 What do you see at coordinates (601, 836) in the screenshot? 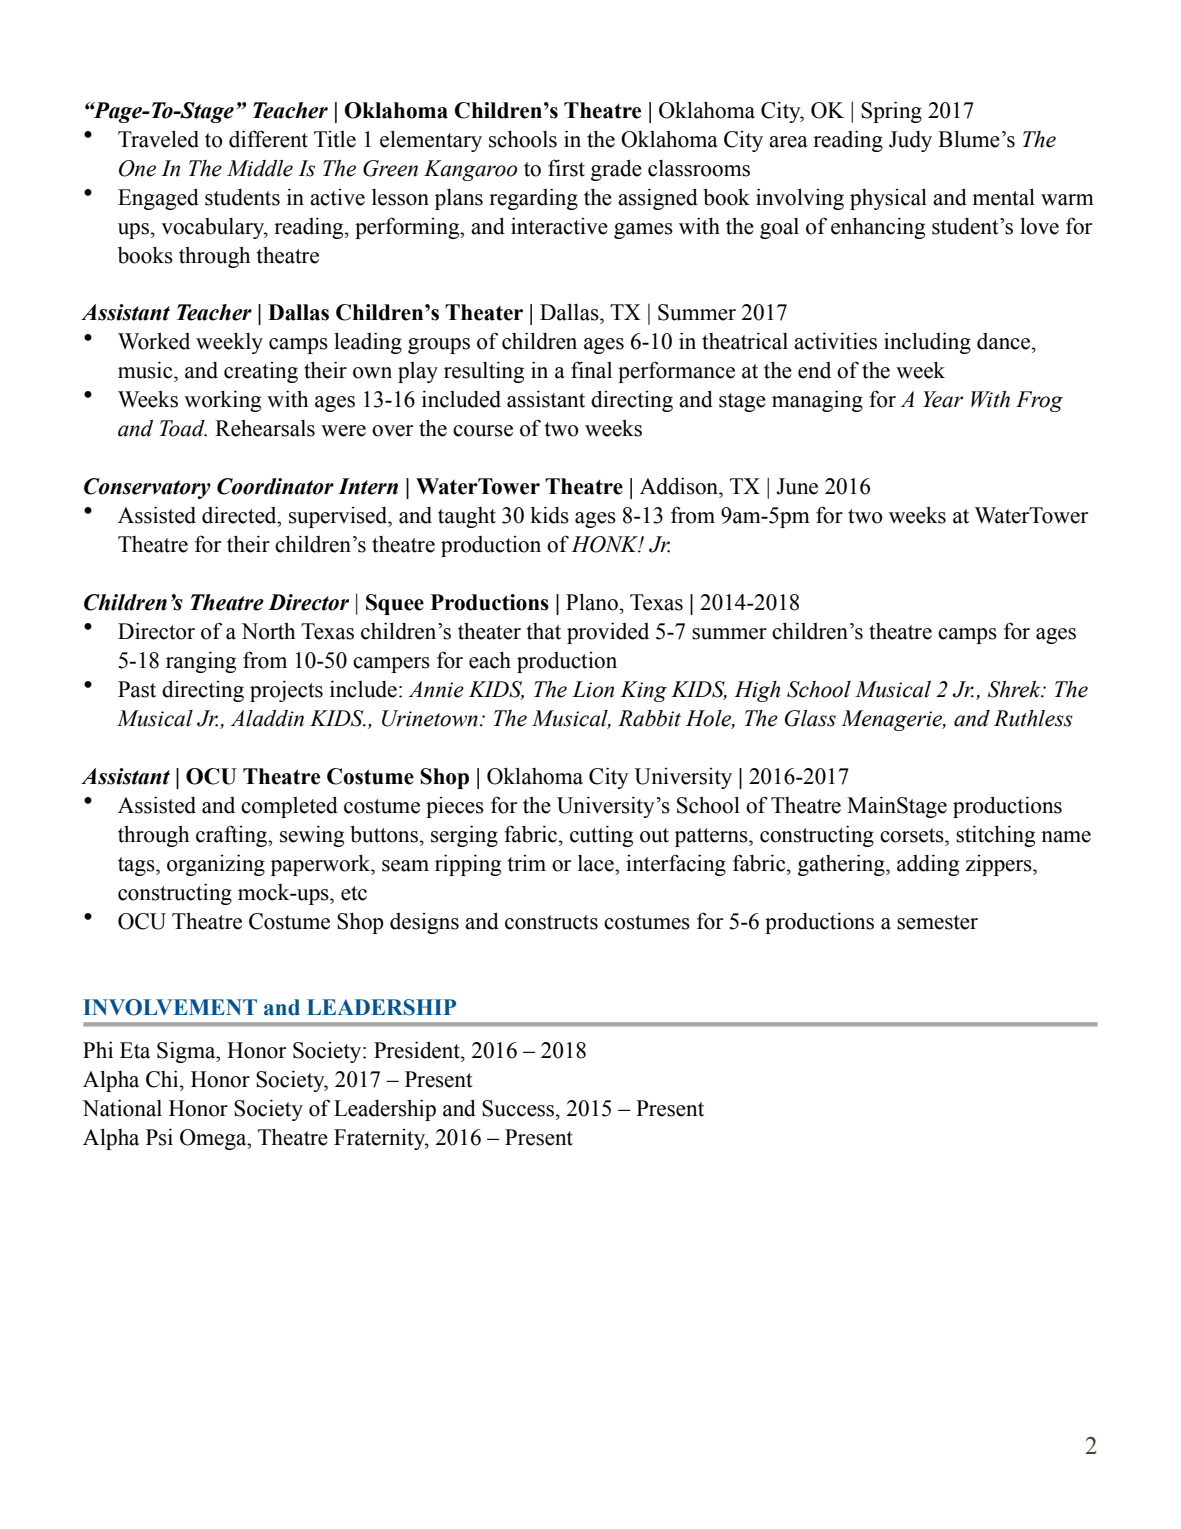
I see `cutting` at bounding box center [601, 836].
